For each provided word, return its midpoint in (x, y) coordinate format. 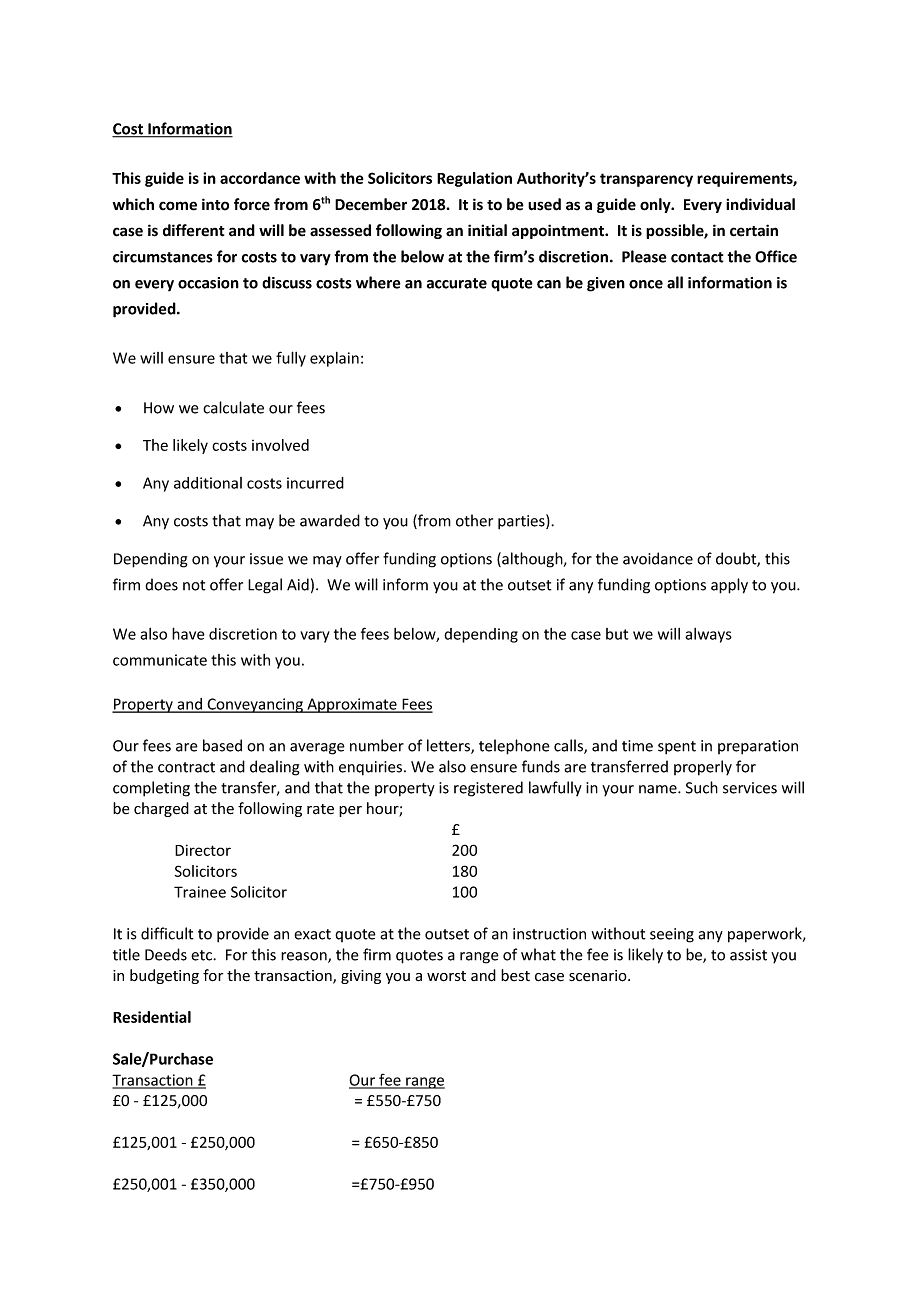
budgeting (164, 976)
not (194, 585)
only (656, 205)
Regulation (474, 179)
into (215, 204)
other (474, 520)
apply (729, 586)
